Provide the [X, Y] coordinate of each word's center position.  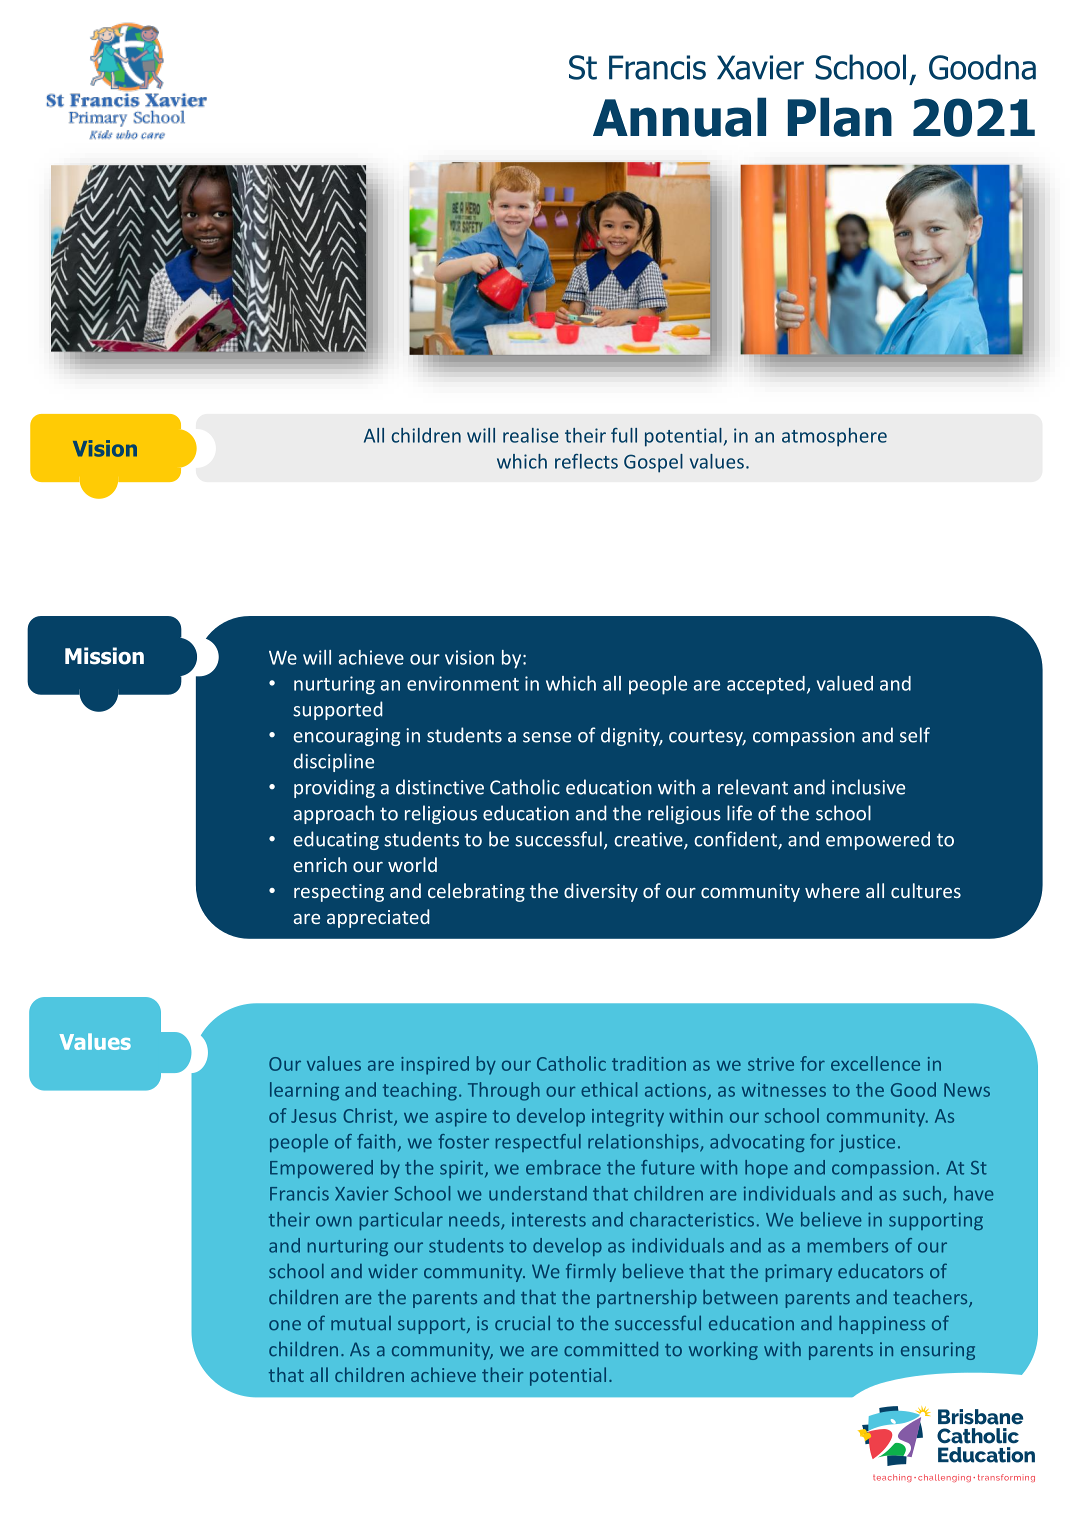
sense [547, 737]
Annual [679, 117]
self [915, 735]
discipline [334, 762]
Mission [104, 656]
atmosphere [834, 437]
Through [504, 1091]
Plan [840, 117]
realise [531, 435]
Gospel [653, 463]
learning [304, 1091]
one [285, 1325]
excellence [875, 1063]
